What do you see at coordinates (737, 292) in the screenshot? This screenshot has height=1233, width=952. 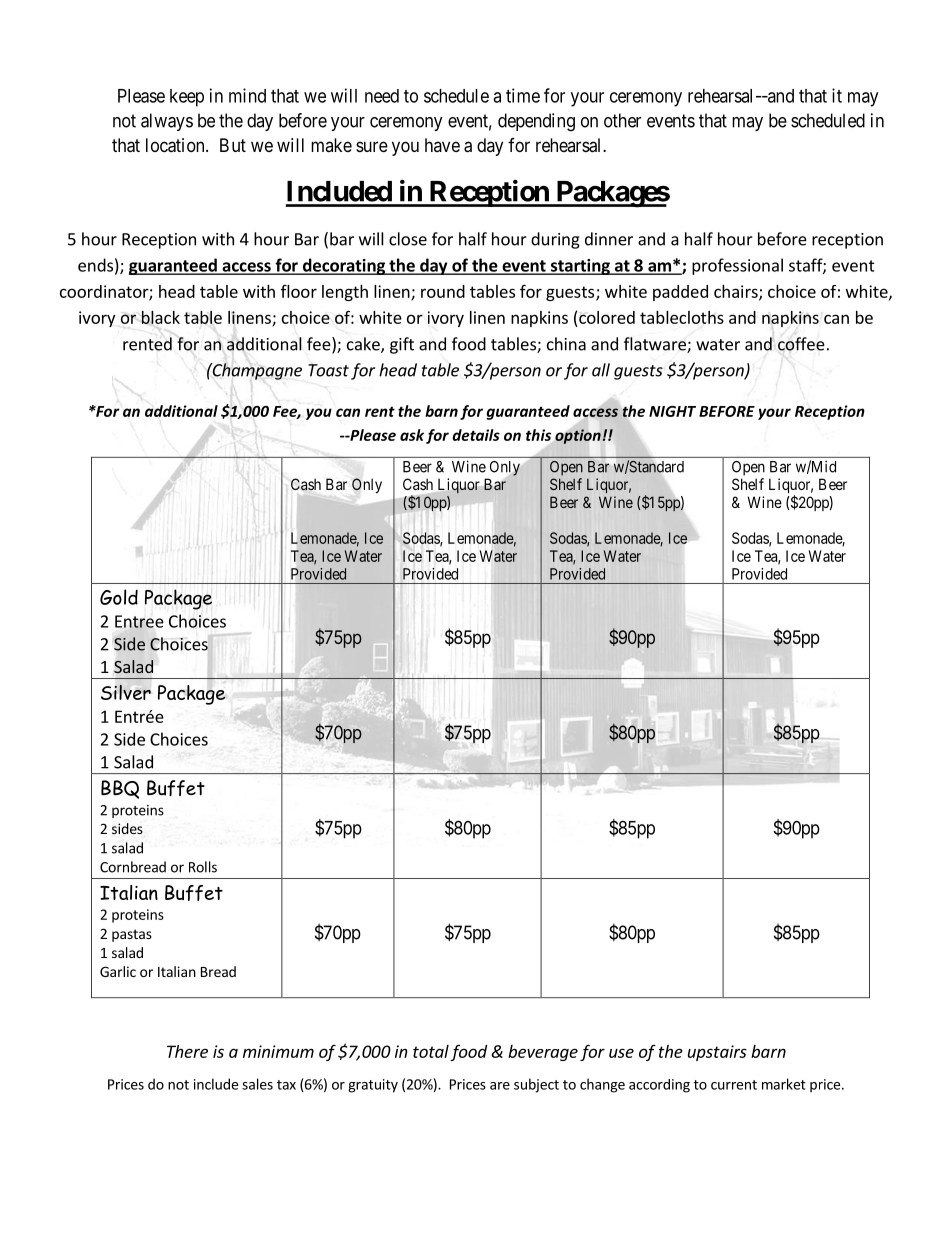 I see `chairs` at bounding box center [737, 292].
